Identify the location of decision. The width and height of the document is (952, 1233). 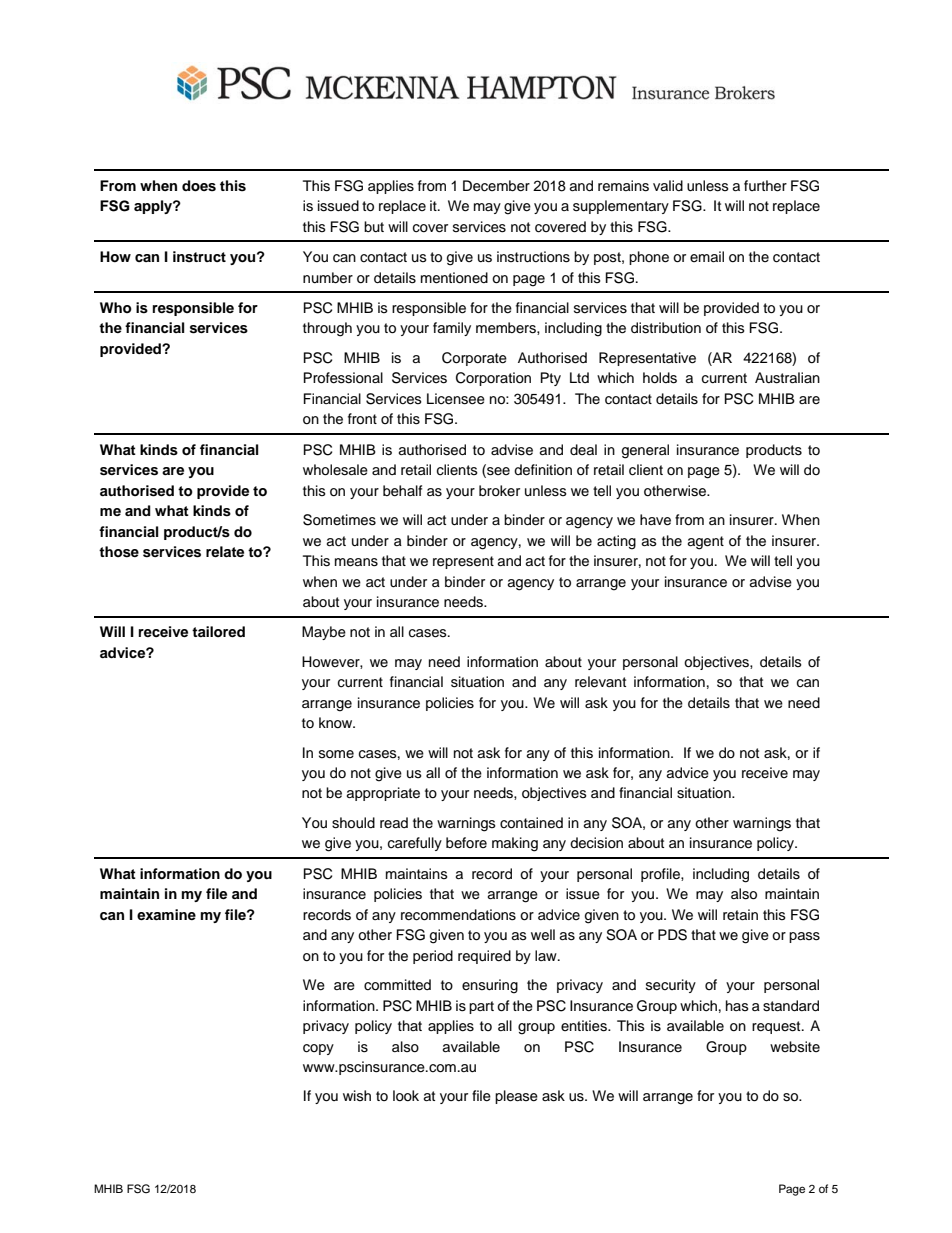
(596, 843).
